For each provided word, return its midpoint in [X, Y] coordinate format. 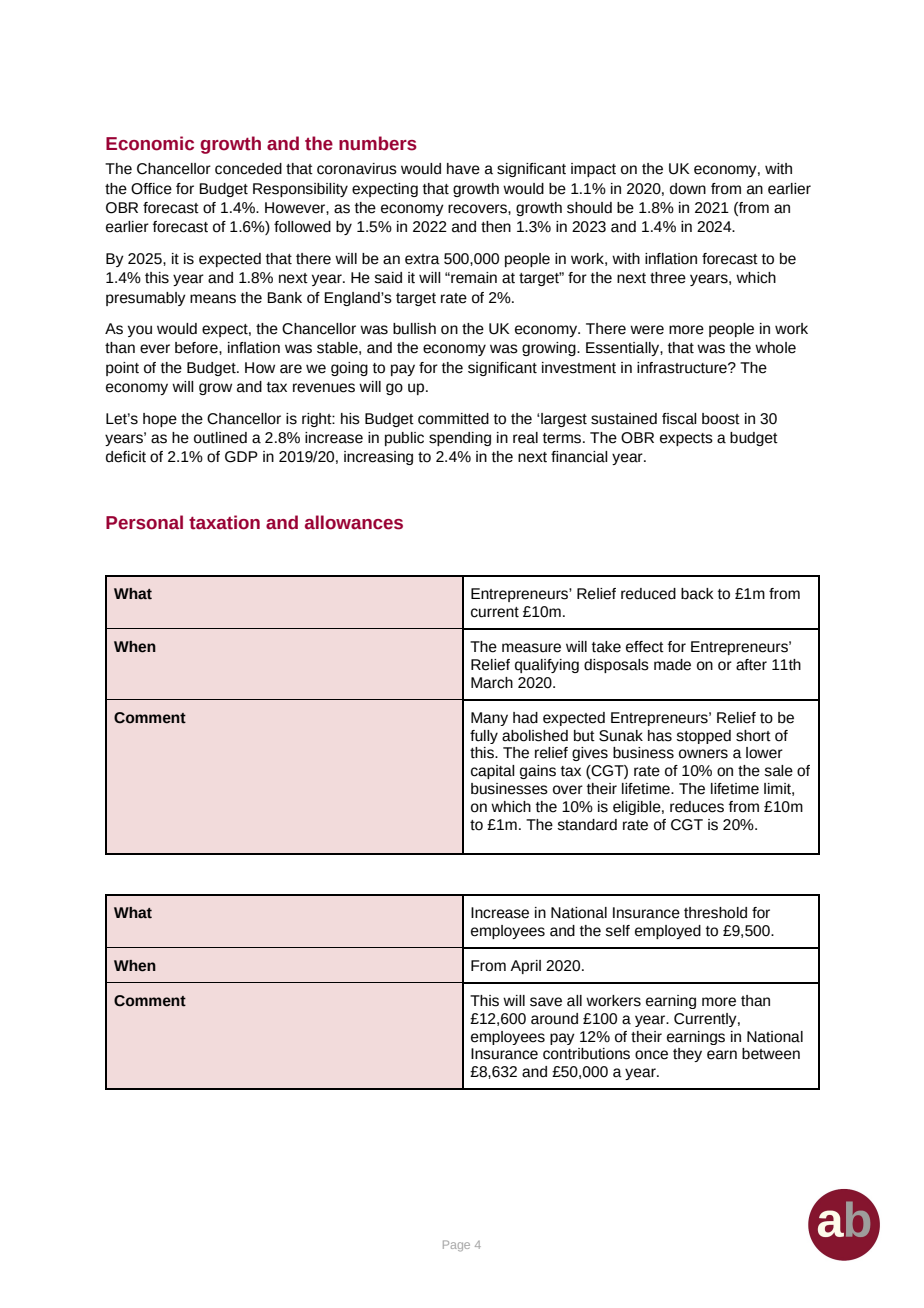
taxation [224, 522]
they [687, 1055]
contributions [586, 1054]
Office [151, 189]
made [672, 665]
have [463, 169]
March [492, 683]
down [688, 189]
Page [456, 1245]
